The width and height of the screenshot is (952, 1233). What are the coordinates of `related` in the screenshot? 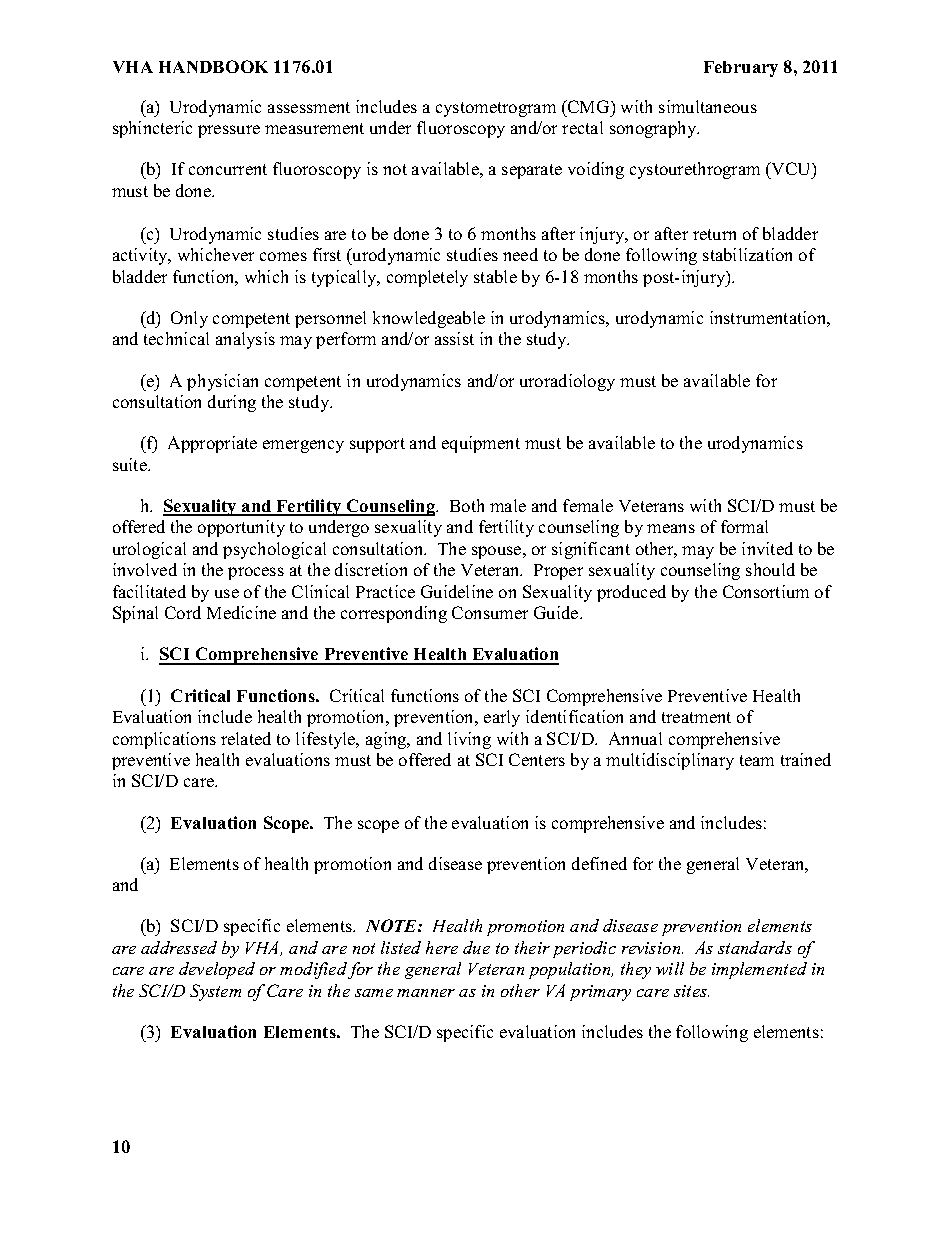 It's located at (246, 738).
